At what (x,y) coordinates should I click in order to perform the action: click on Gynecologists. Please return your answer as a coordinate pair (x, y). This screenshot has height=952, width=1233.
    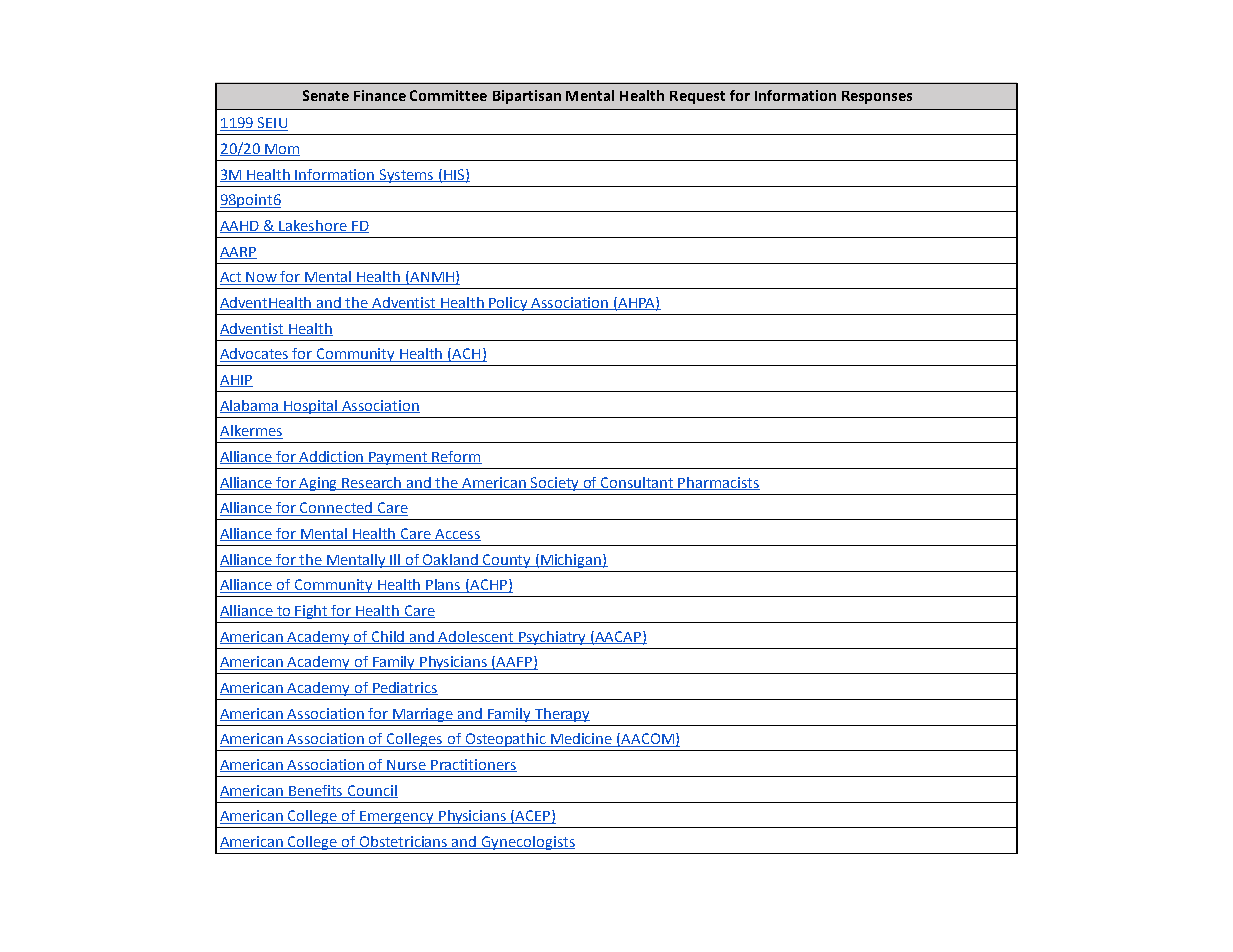
    Looking at the image, I should click on (527, 843).
